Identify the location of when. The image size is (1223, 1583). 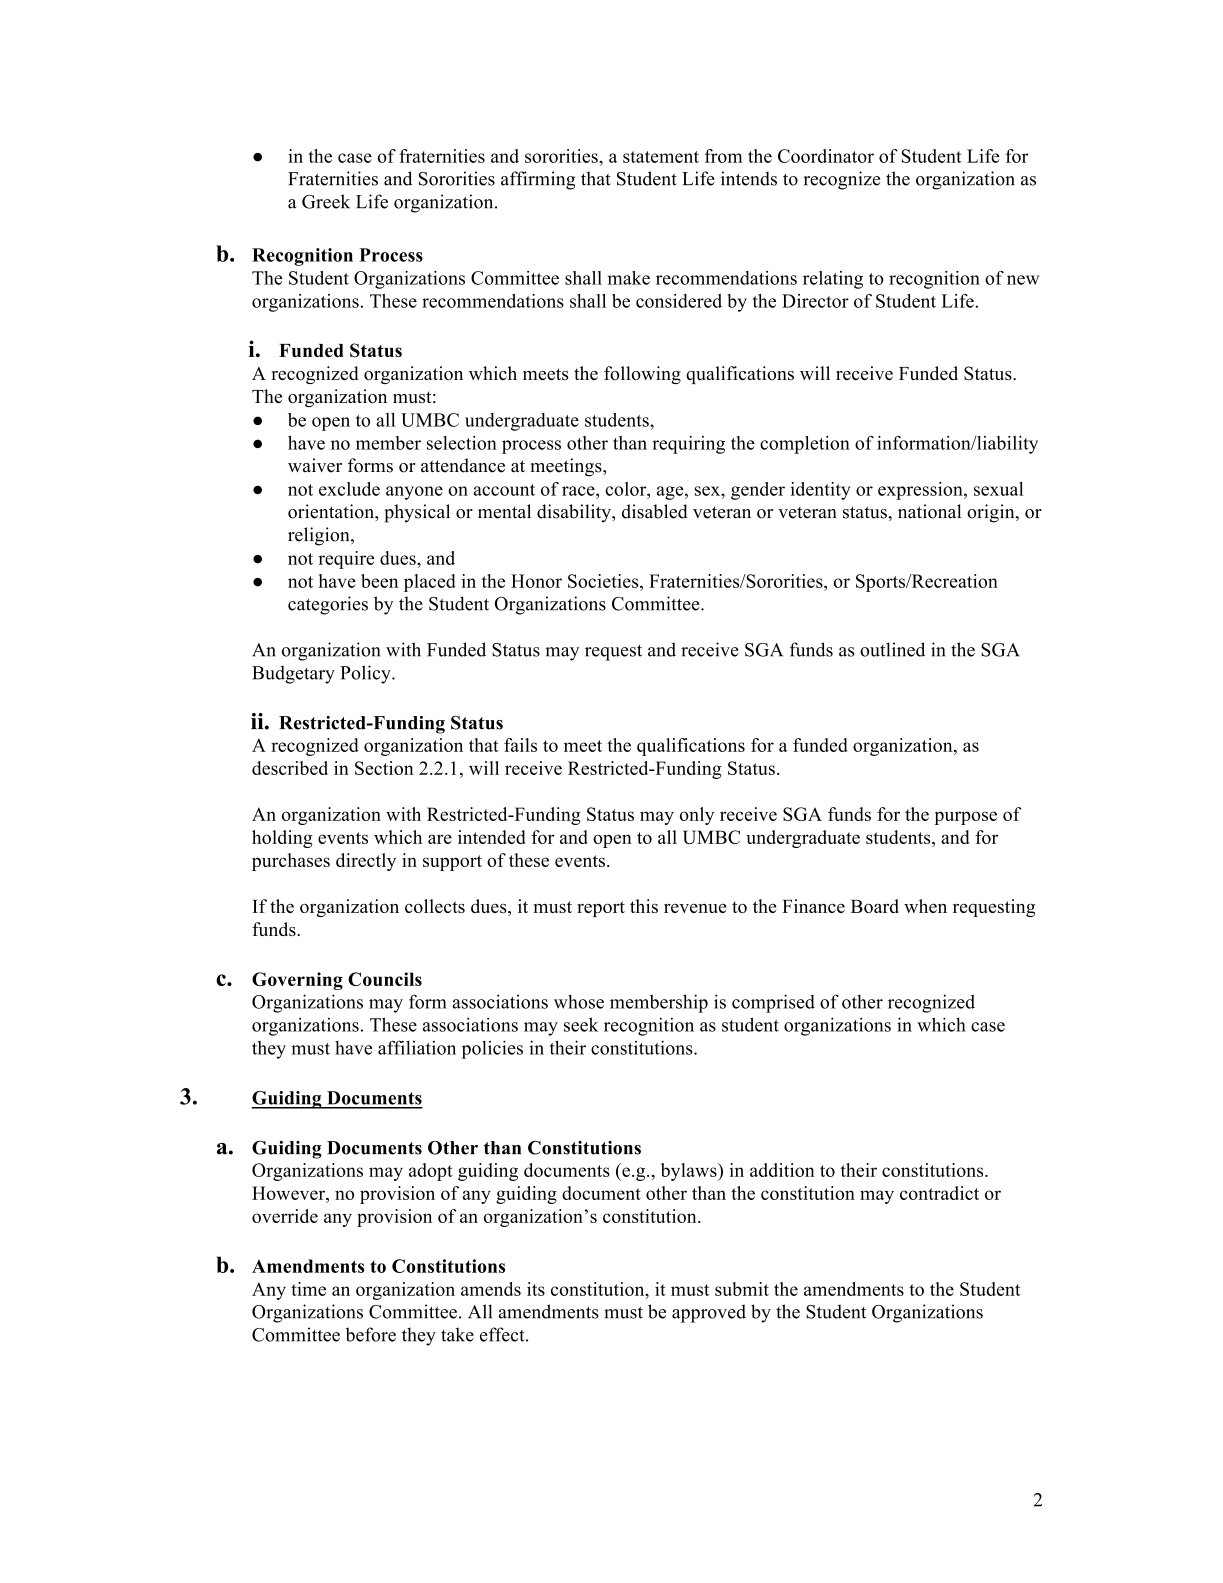
(925, 906).
